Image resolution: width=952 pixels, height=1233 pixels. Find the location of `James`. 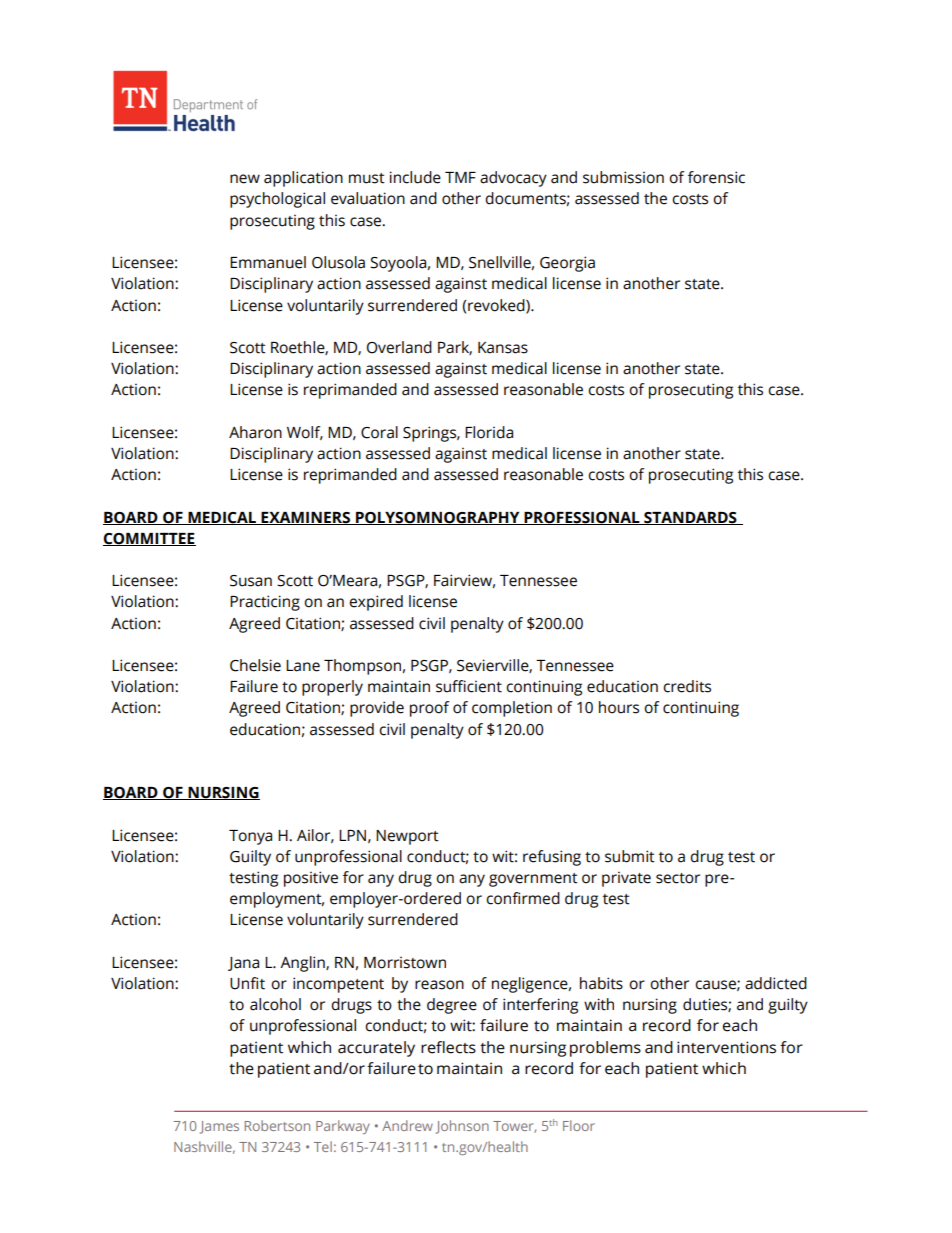

James is located at coordinates (219, 1127).
